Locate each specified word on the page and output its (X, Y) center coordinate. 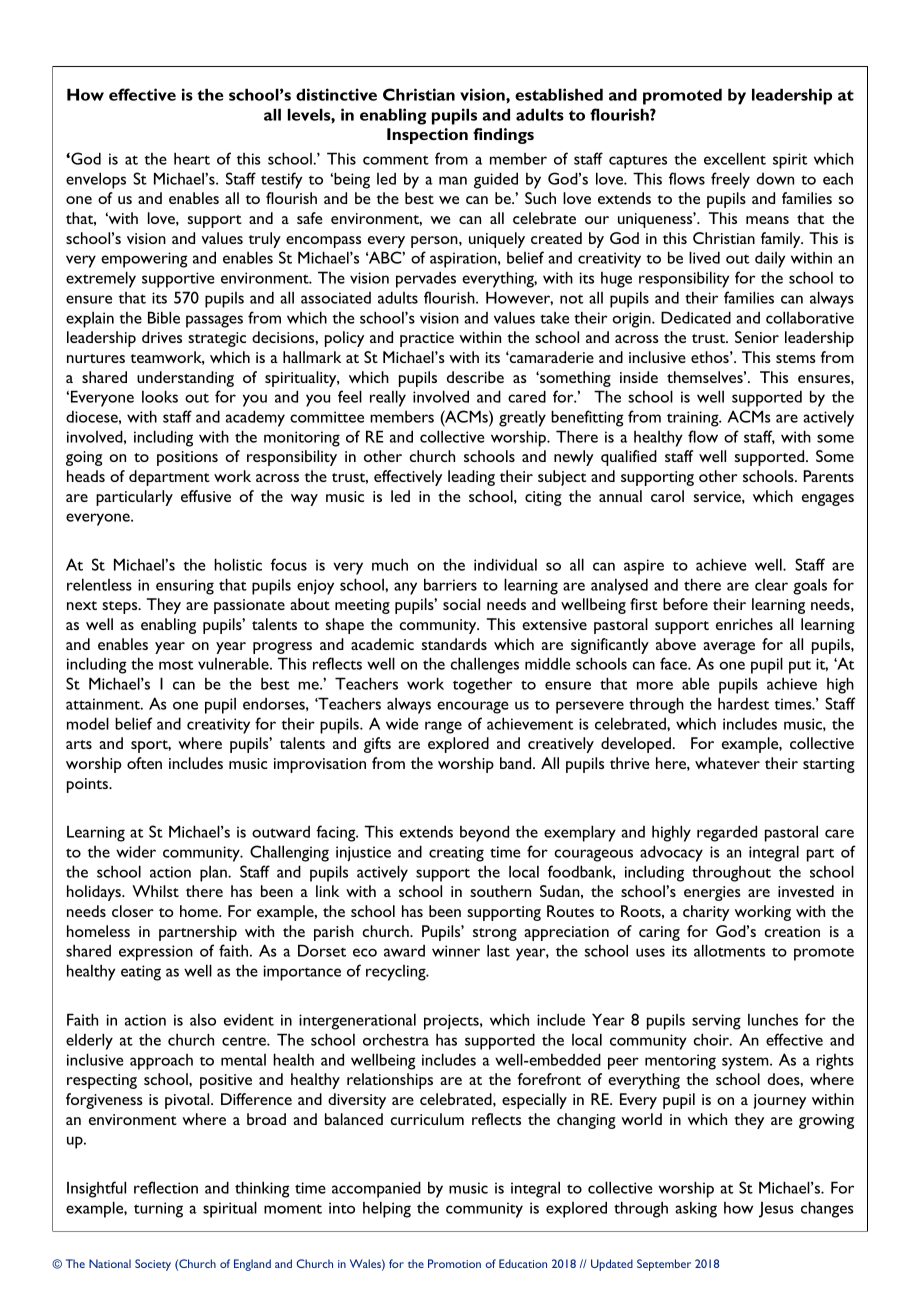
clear (771, 585)
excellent (735, 158)
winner (456, 951)
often (144, 763)
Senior (757, 337)
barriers (450, 584)
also (203, 1020)
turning (158, 1210)
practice (427, 339)
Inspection (427, 136)
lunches (773, 1019)
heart (192, 158)
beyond (484, 833)
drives (162, 337)
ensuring (185, 587)
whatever (727, 763)
